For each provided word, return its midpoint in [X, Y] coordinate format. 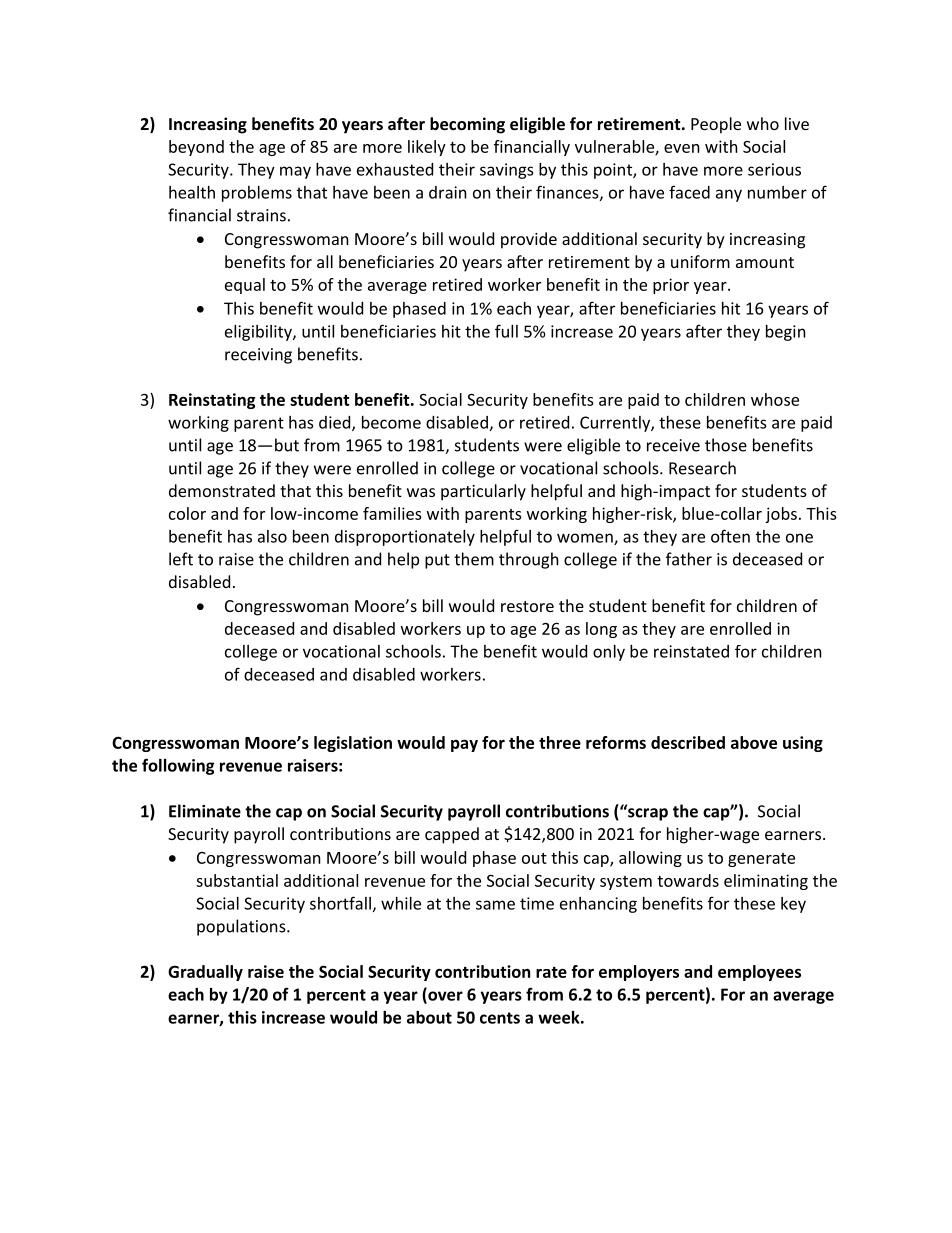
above [754, 742]
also [272, 536]
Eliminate [205, 811]
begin [786, 333]
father [689, 559]
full [506, 331]
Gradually [205, 973]
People [716, 125]
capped [452, 835]
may [295, 172]
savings [507, 171]
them [474, 559]
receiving [258, 356]
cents [500, 1018]
